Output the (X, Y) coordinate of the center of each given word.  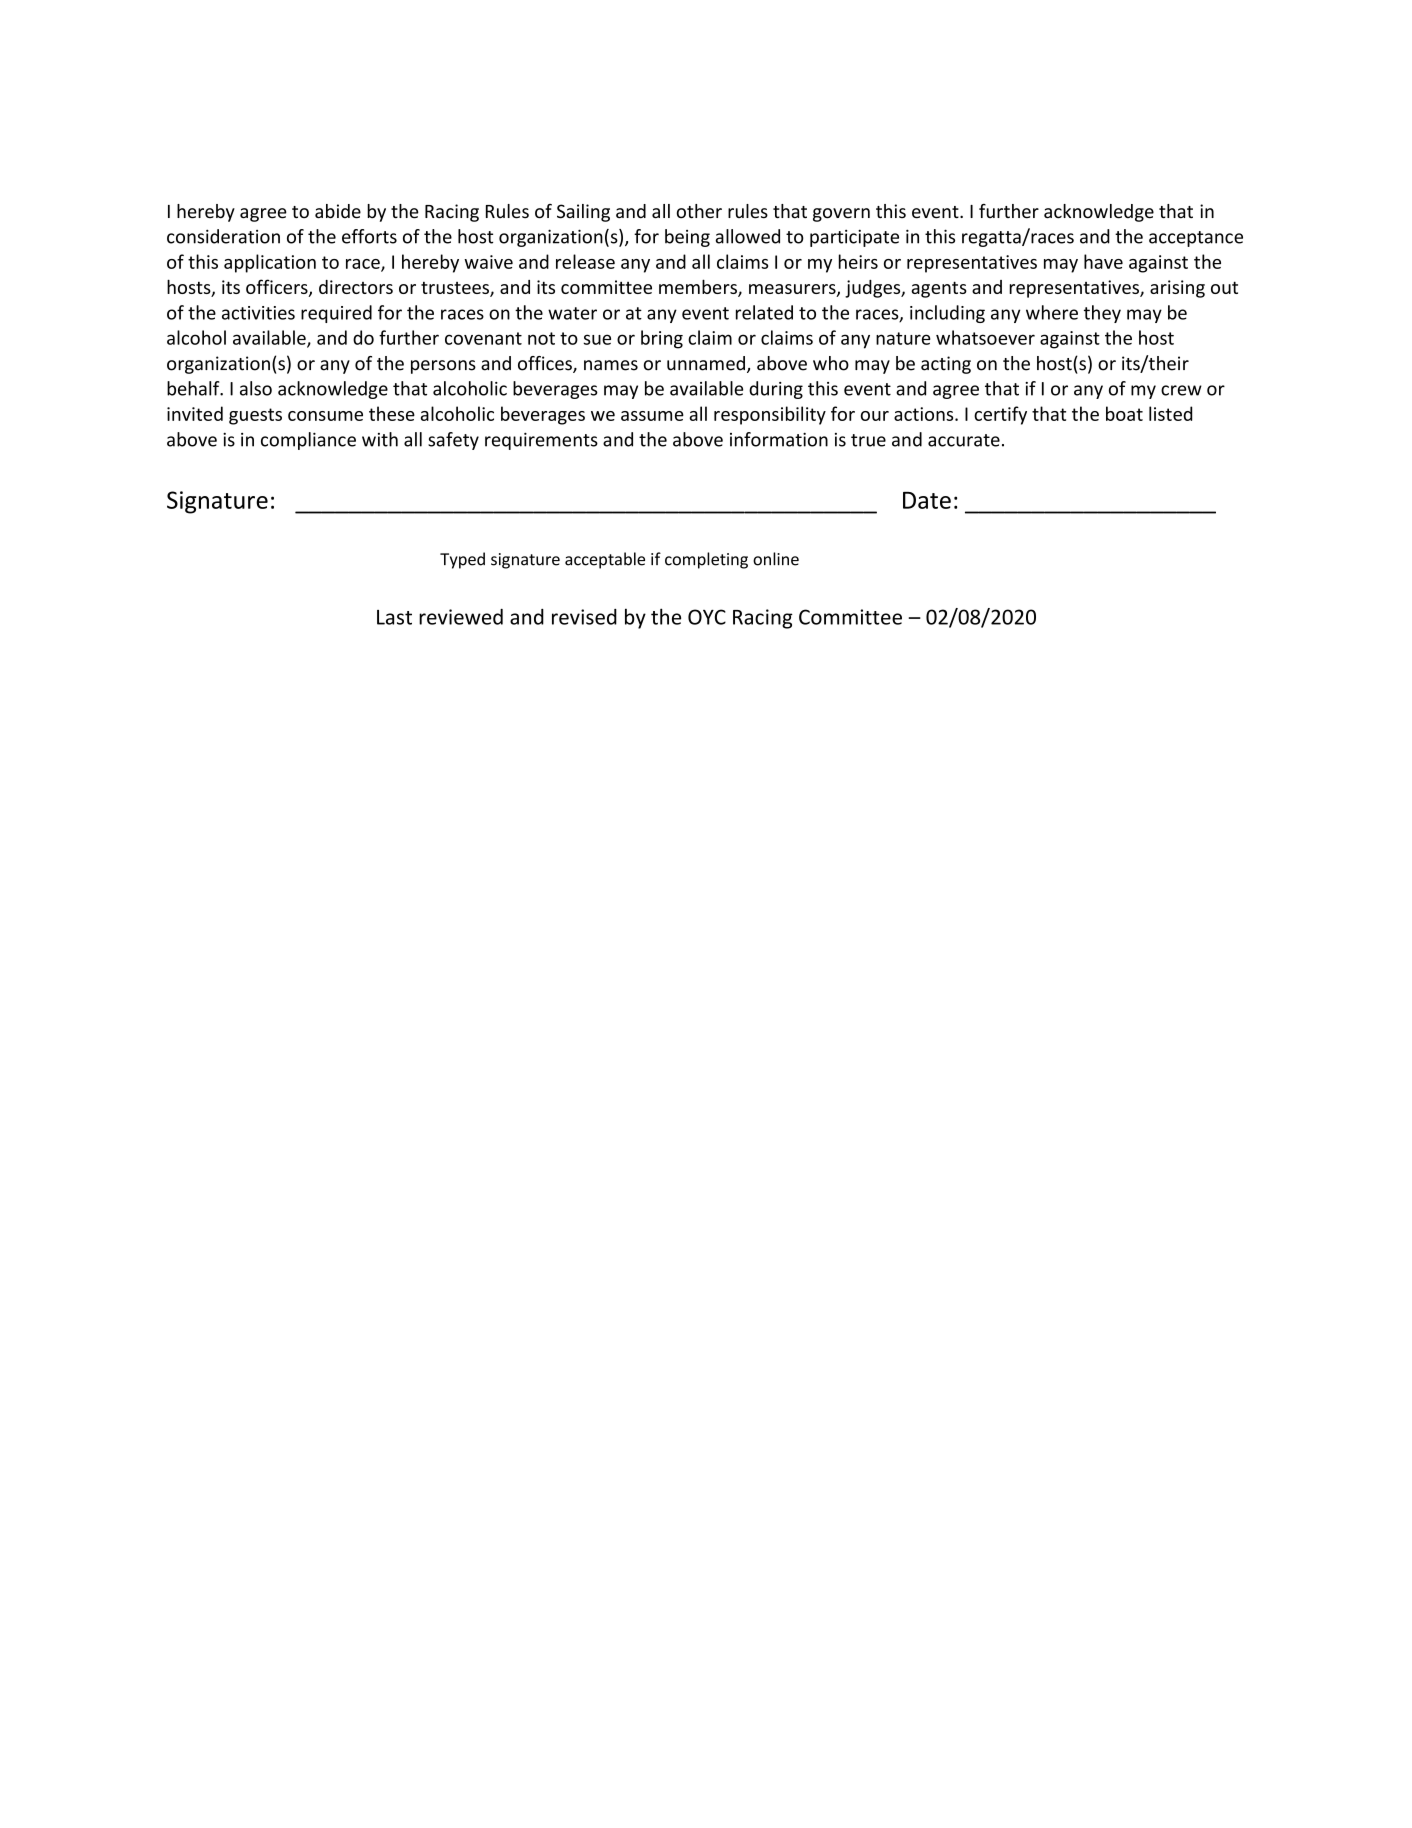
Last (394, 617)
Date (927, 500)
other (699, 211)
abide (338, 211)
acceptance (1196, 239)
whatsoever (985, 337)
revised (584, 617)
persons (443, 367)
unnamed (706, 363)
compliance (308, 441)
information (779, 439)
